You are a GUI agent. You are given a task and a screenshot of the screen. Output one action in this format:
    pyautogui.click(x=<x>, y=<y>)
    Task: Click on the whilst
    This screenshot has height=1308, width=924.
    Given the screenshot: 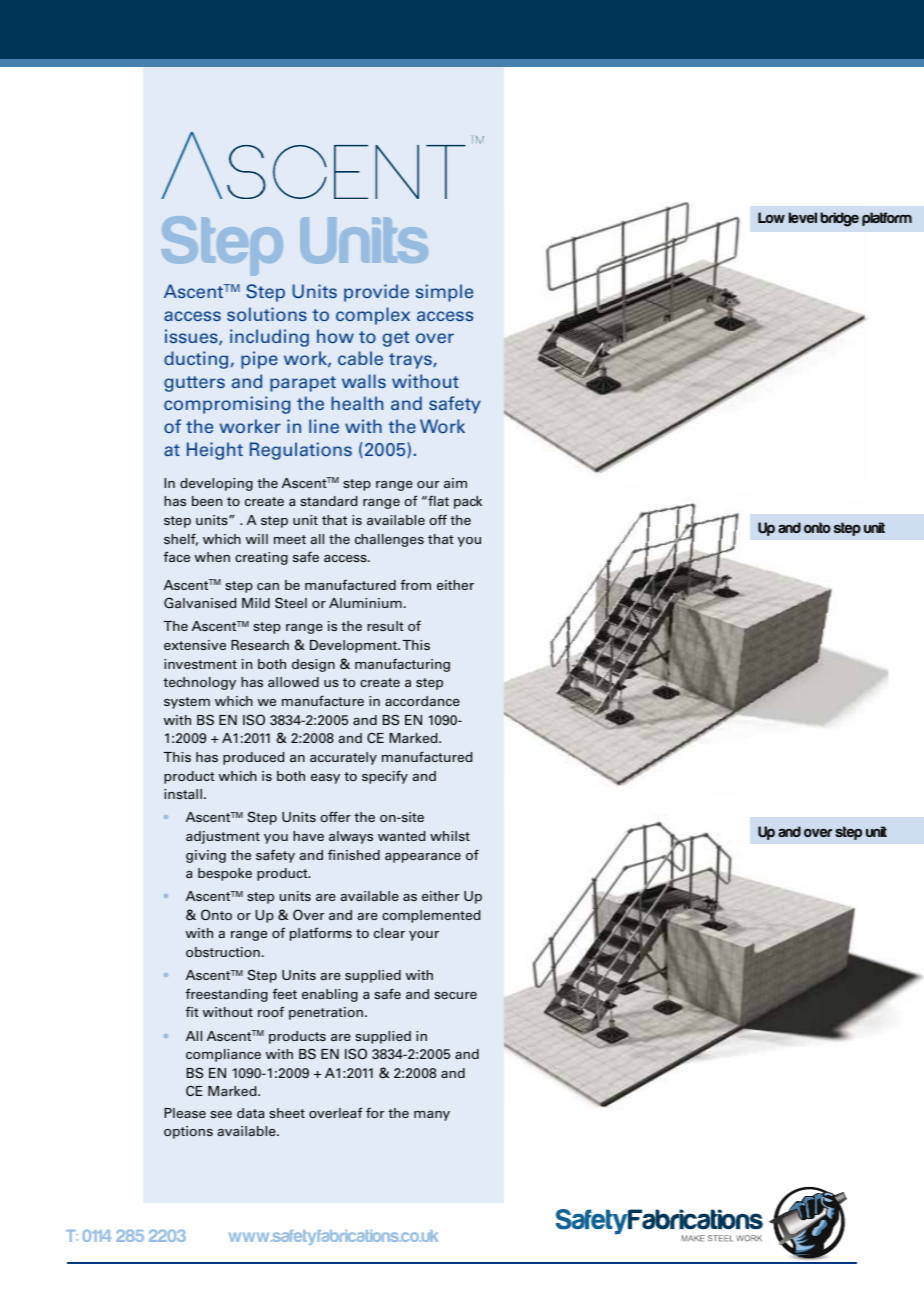 What is the action you would take?
    pyautogui.click(x=450, y=836)
